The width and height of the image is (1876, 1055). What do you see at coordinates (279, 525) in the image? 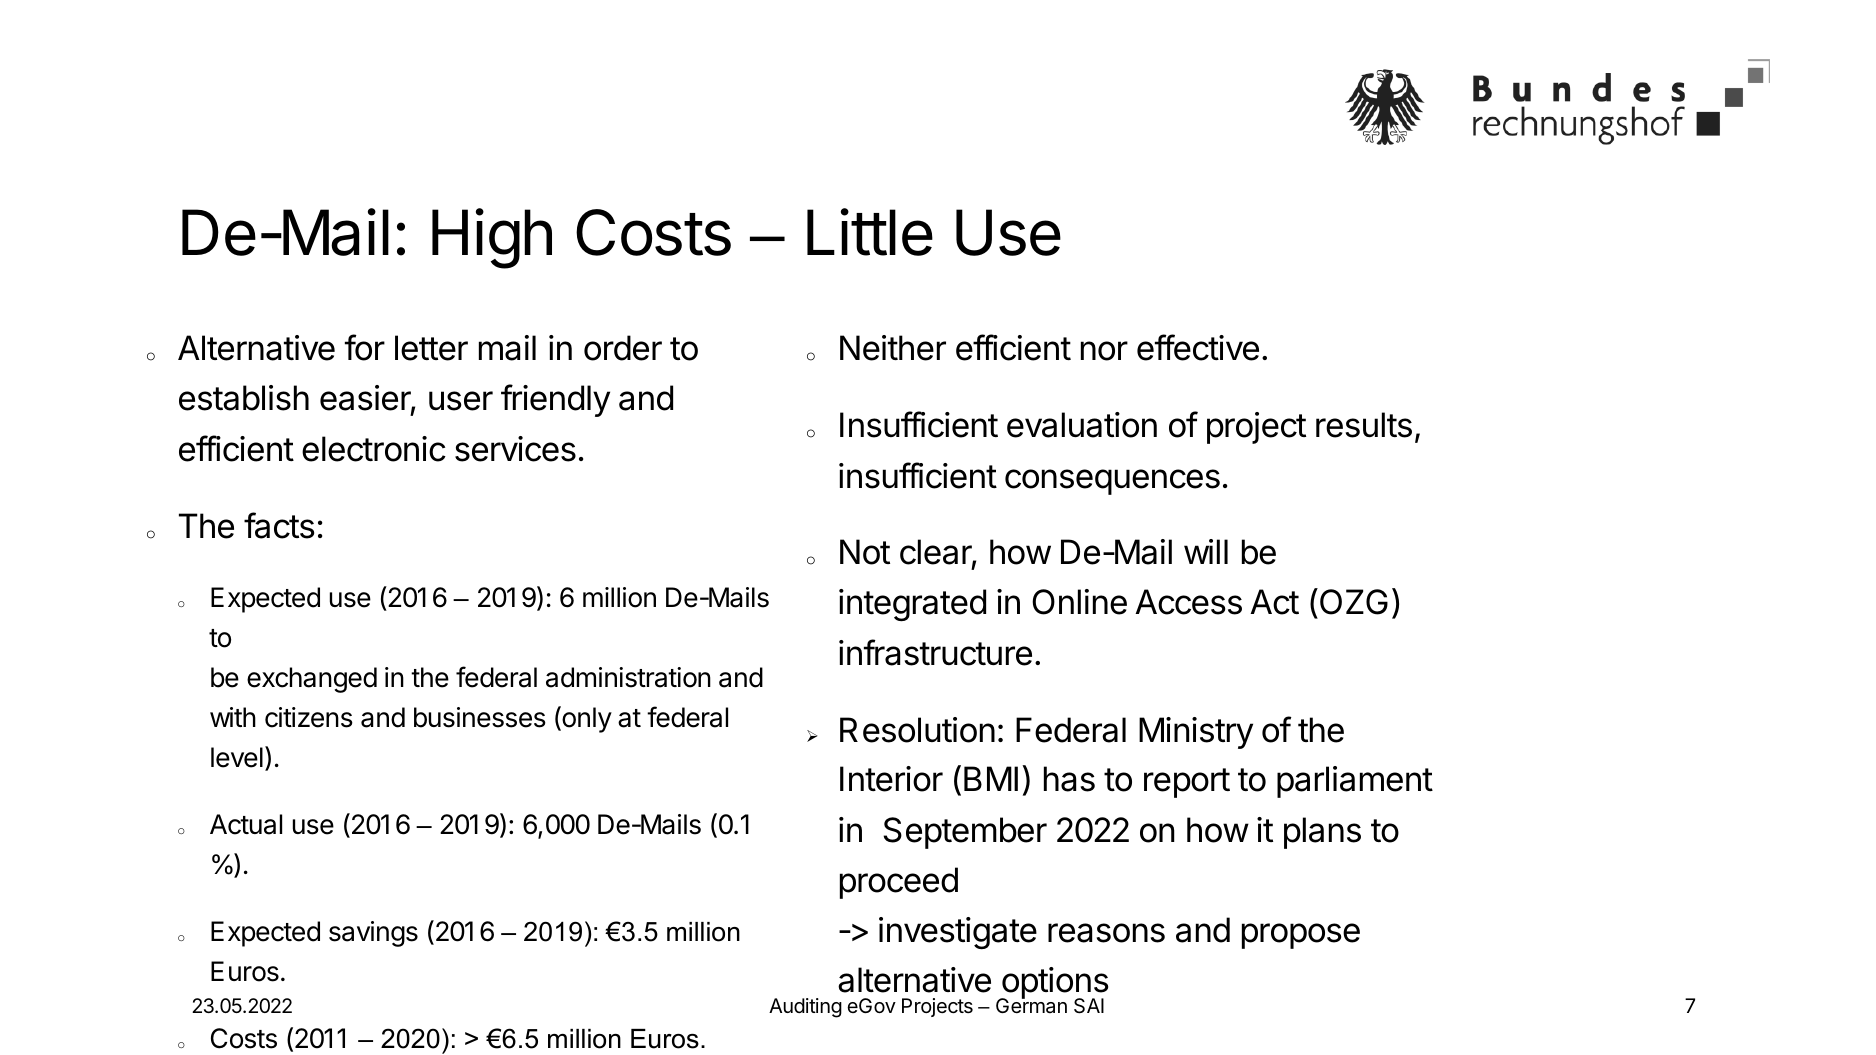
I see `facts` at bounding box center [279, 525].
